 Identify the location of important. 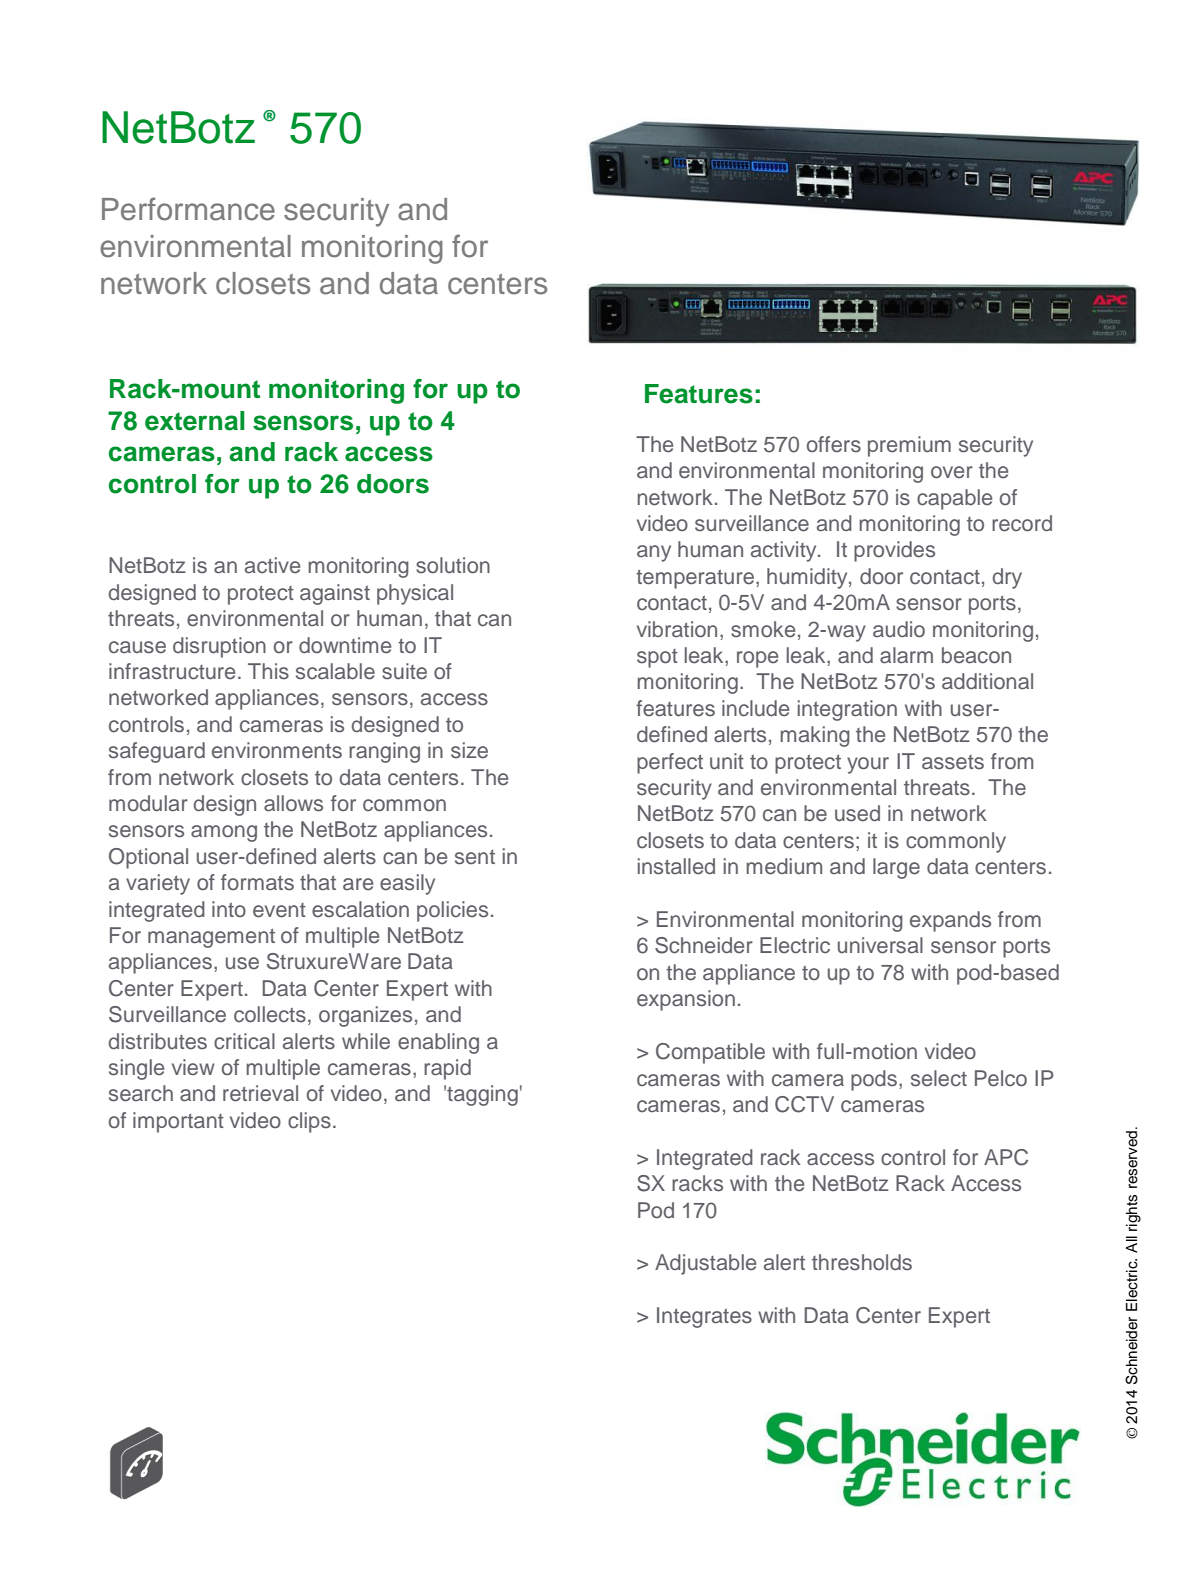
(178, 1122).
